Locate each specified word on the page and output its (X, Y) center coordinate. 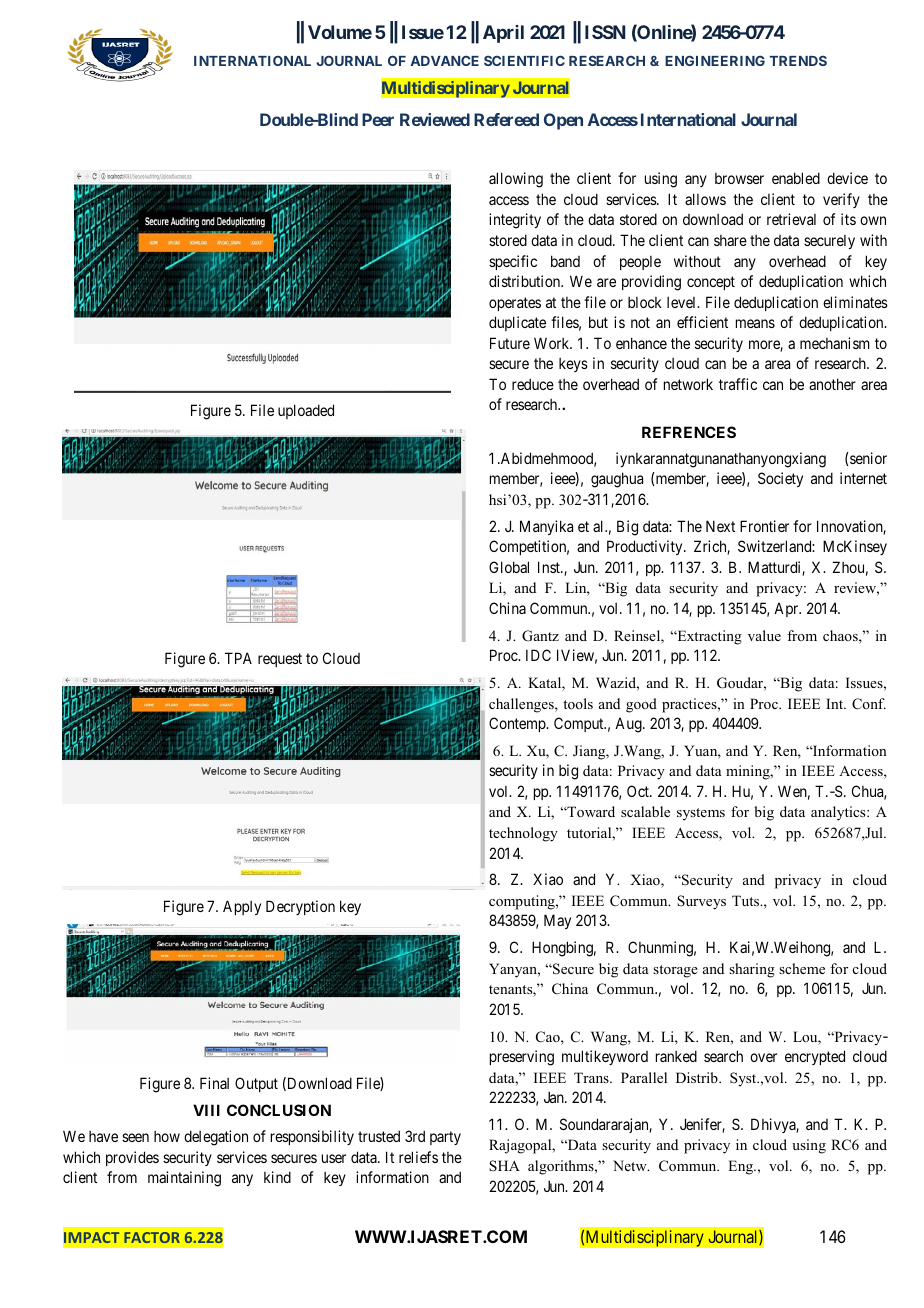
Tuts (747, 900)
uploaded (306, 411)
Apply (242, 907)
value (764, 635)
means (755, 323)
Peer (378, 119)
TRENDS (798, 60)
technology (523, 834)
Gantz (540, 636)
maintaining (184, 1179)
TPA (238, 658)
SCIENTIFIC (524, 60)
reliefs (418, 1157)
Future (510, 343)
